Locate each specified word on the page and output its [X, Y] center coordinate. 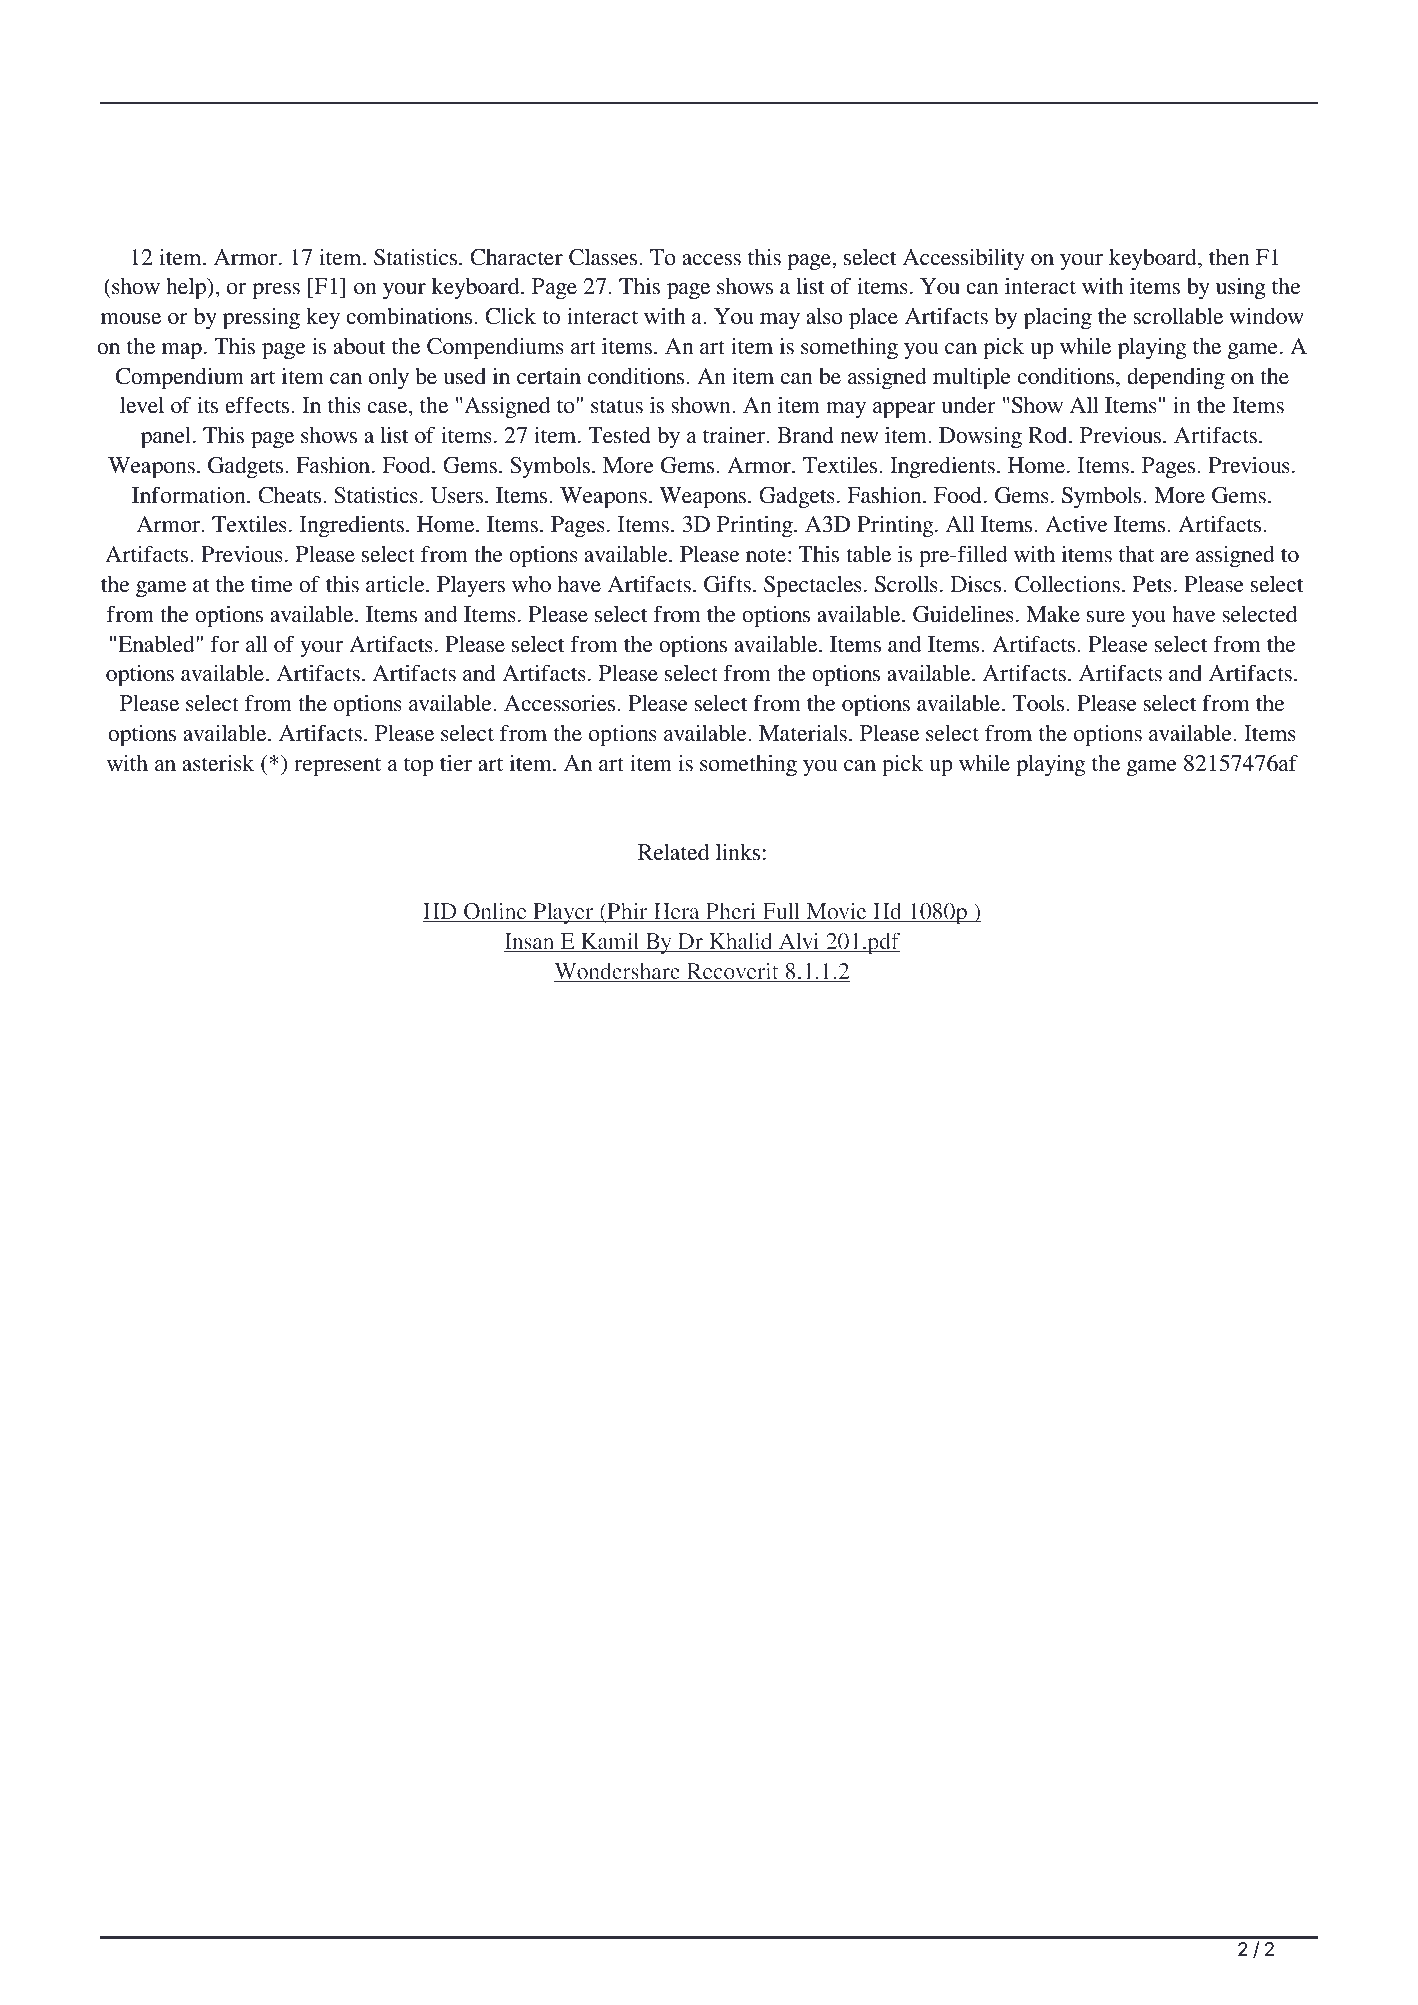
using [1241, 288]
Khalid [741, 942]
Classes [603, 257]
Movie [836, 912]
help [187, 288]
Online [495, 912]
